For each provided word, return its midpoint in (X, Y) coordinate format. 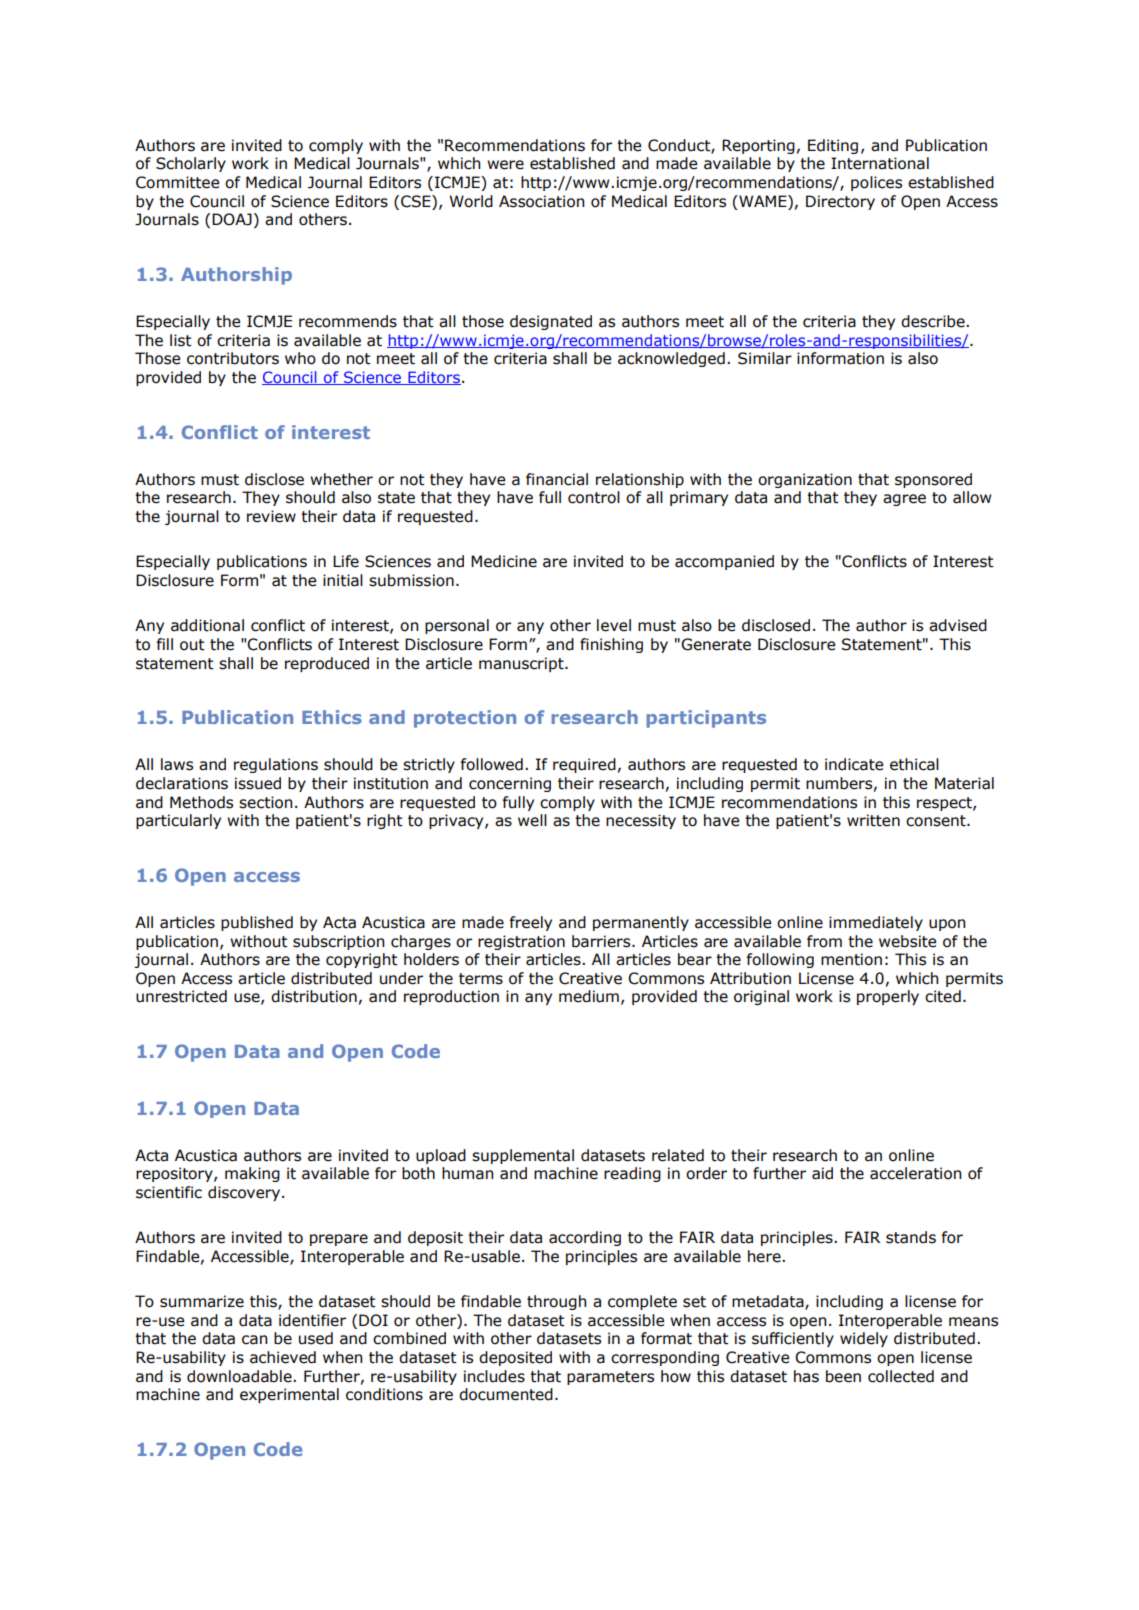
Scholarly (191, 164)
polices (876, 183)
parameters (610, 1378)
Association (541, 201)
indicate (854, 764)
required (584, 765)
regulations (276, 765)
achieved (283, 1357)
